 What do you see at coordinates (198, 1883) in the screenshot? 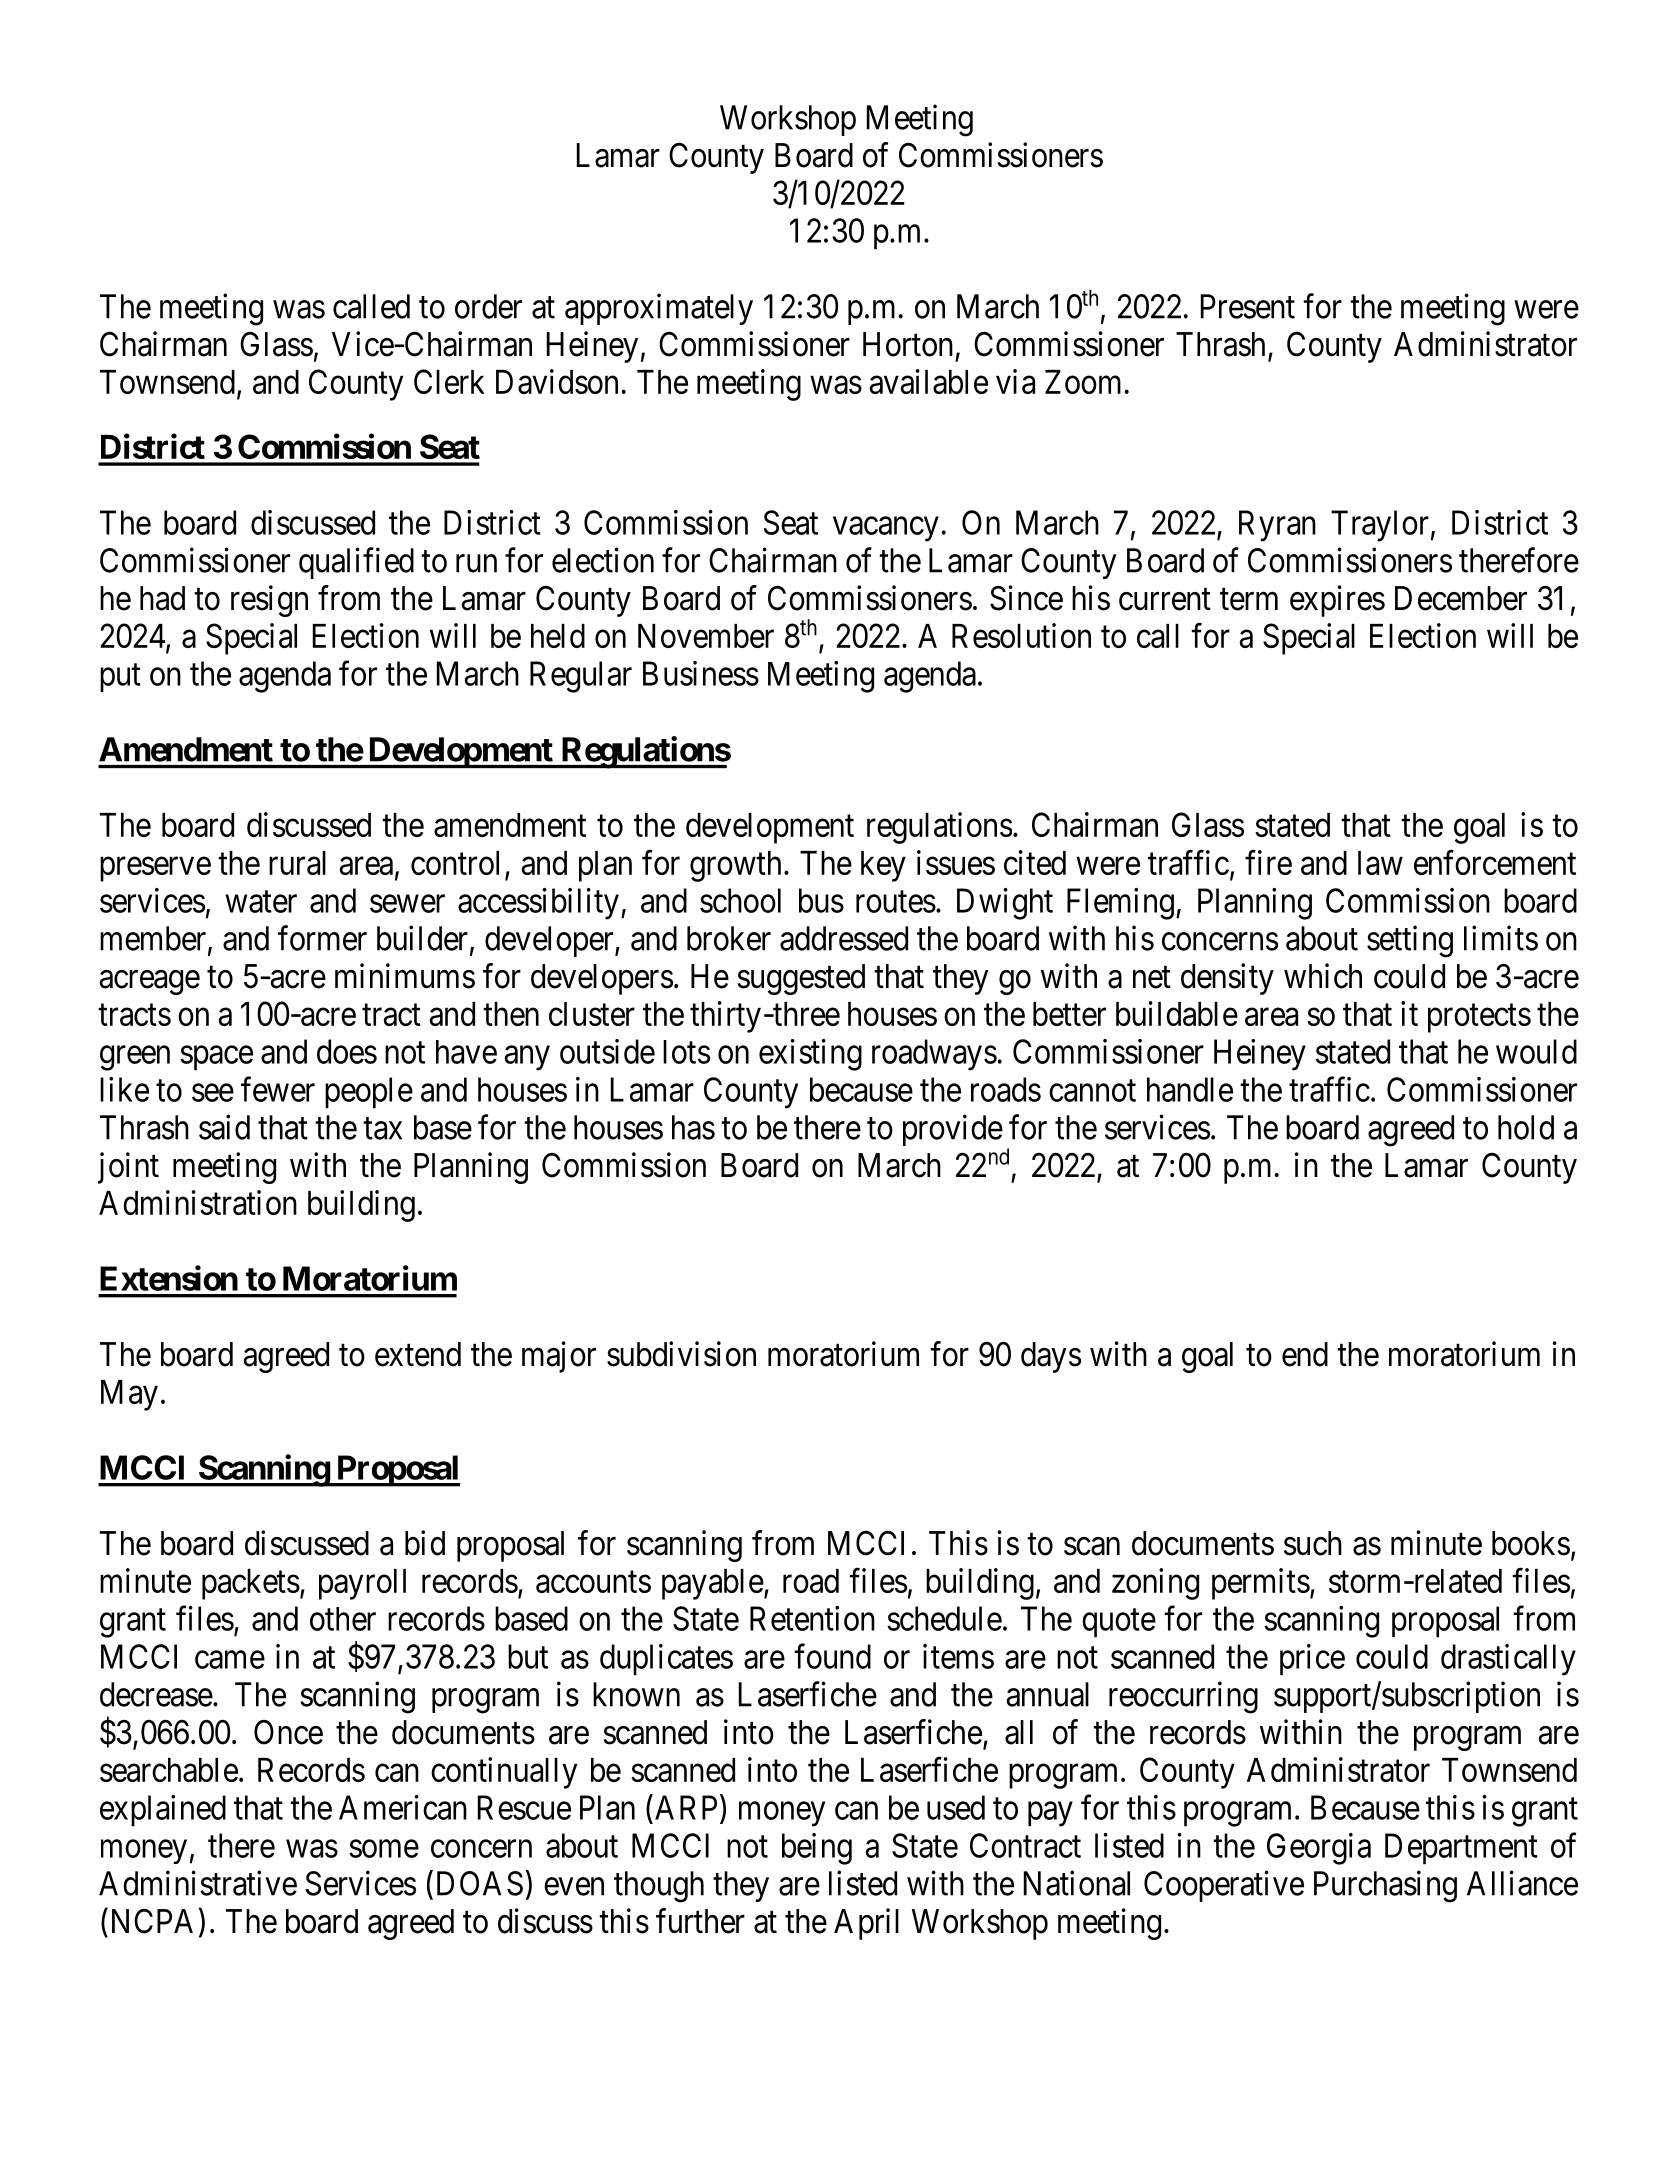
I see `Administrative` at bounding box center [198, 1883].
